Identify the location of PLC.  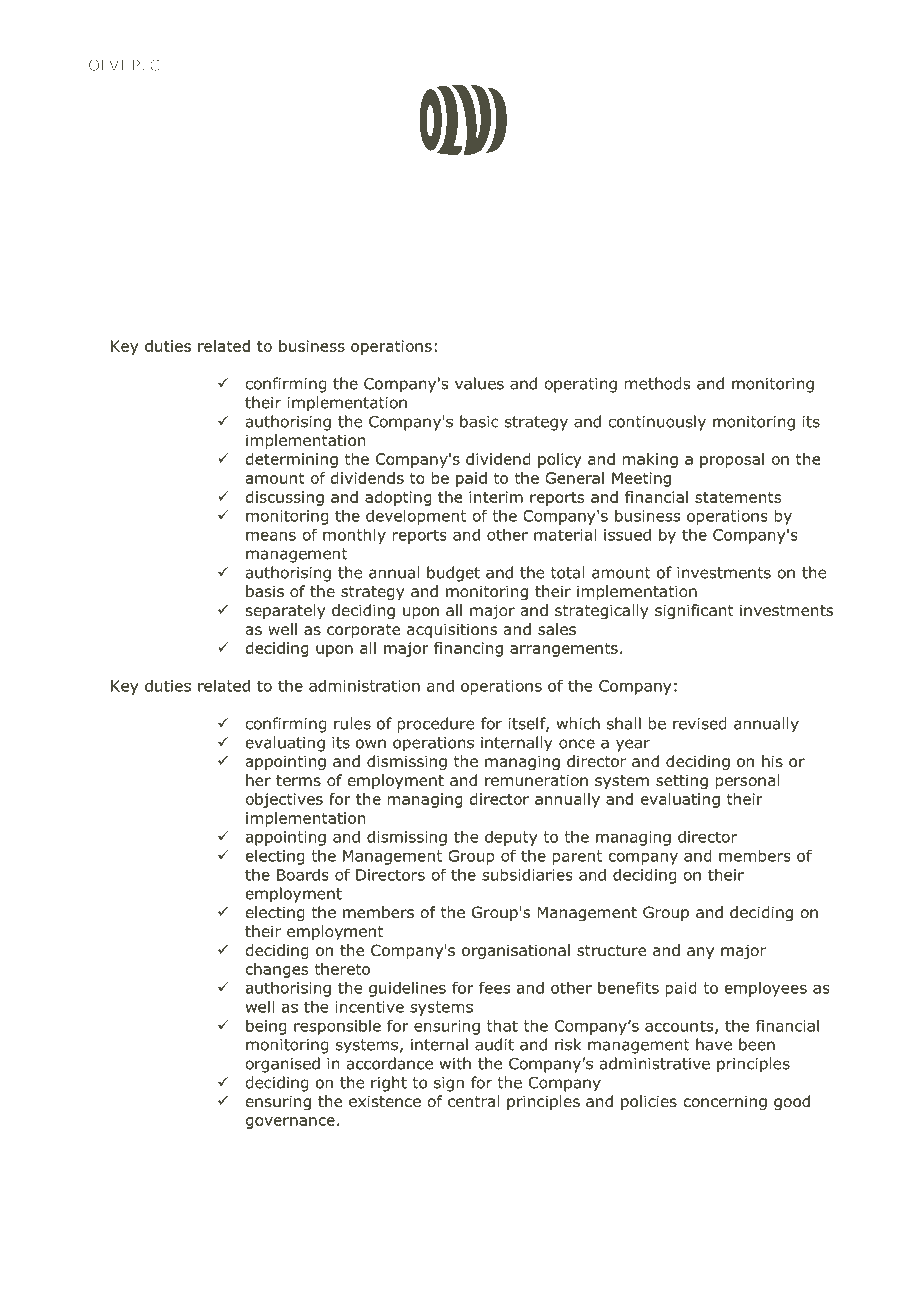
(146, 65).
